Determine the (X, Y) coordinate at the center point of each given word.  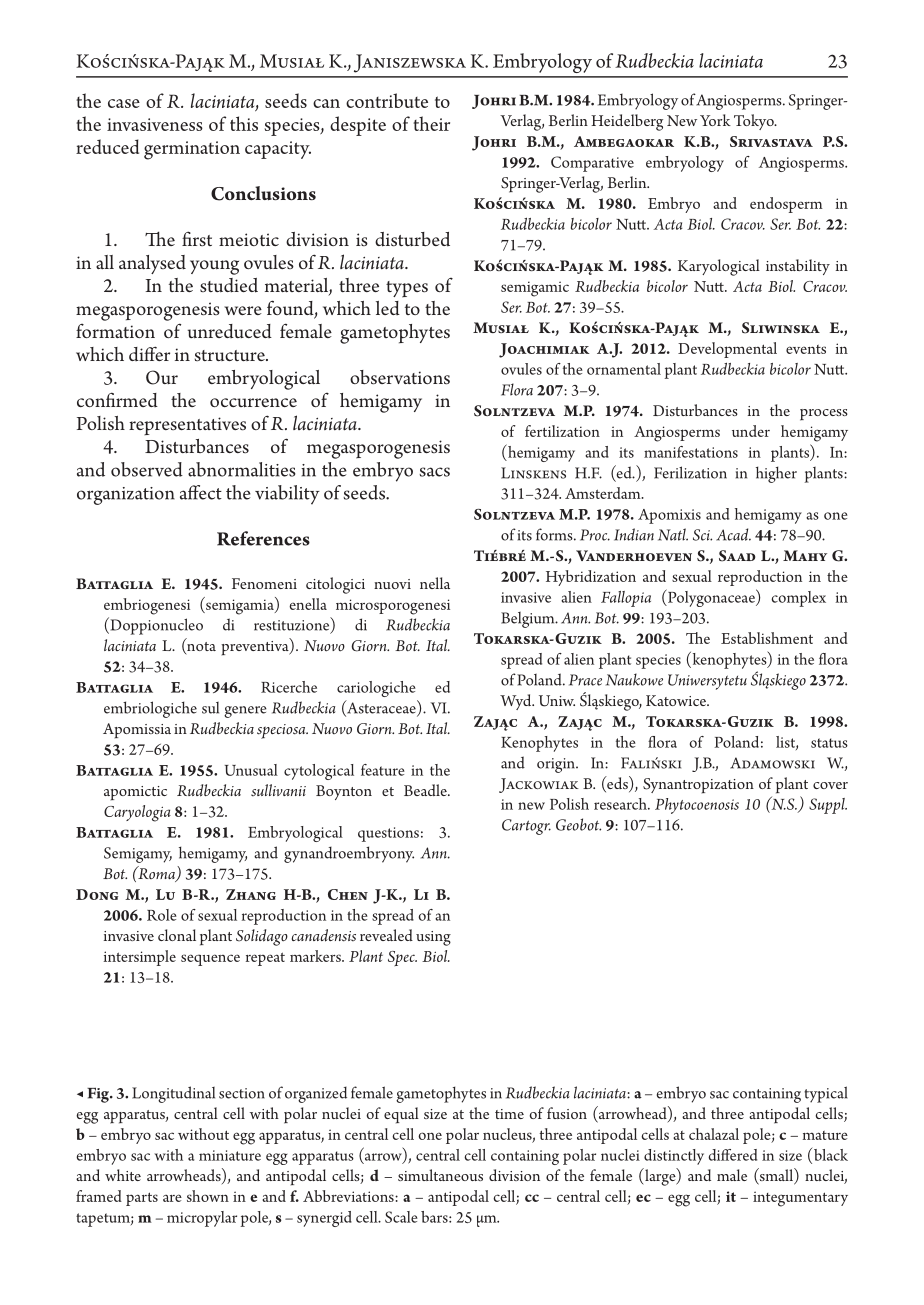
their (431, 123)
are (172, 1198)
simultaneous (440, 1175)
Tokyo (755, 122)
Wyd (517, 702)
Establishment (767, 638)
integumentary (800, 1199)
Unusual (251, 770)
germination (192, 150)
